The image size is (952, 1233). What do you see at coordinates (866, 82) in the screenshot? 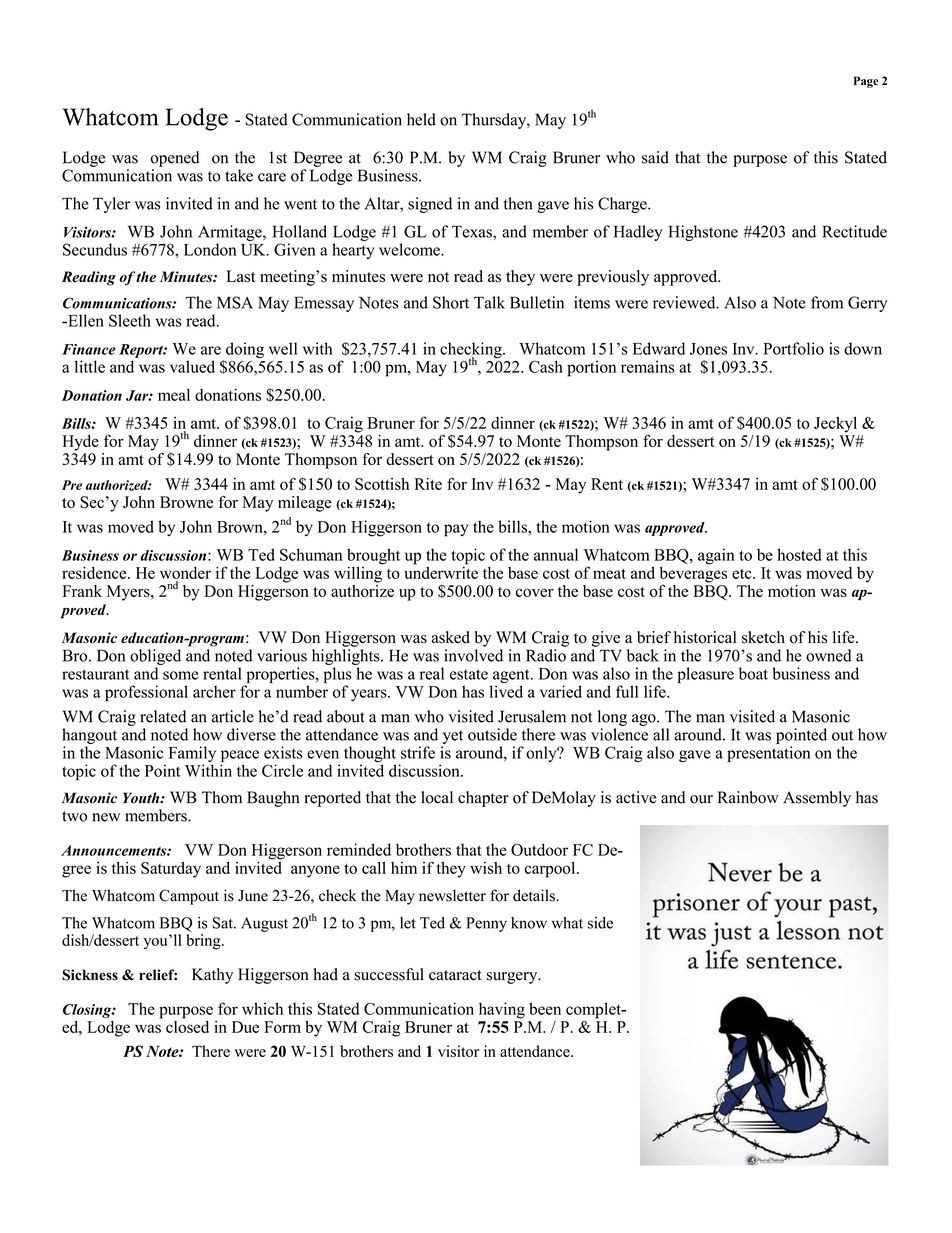
I see `Page` at bounding box center [866, 82].
